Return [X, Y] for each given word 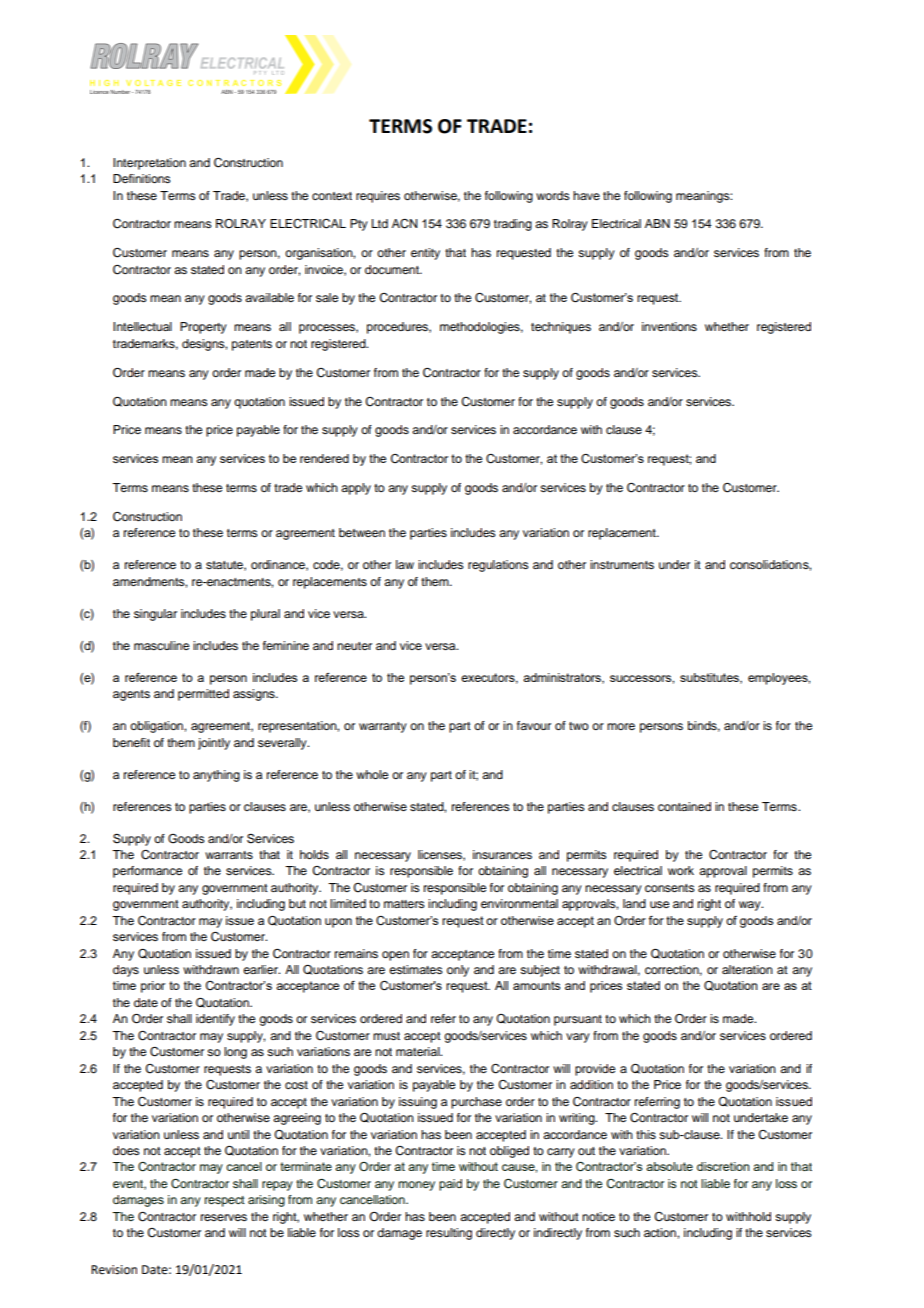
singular [155, 615]
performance [147, 872]
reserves [224, 1217]
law [405, 564]
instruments [622, 564]
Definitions [142, 178]
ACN [404, 224]
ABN [657, 223]
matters [404, 904]
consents [670, 888]
